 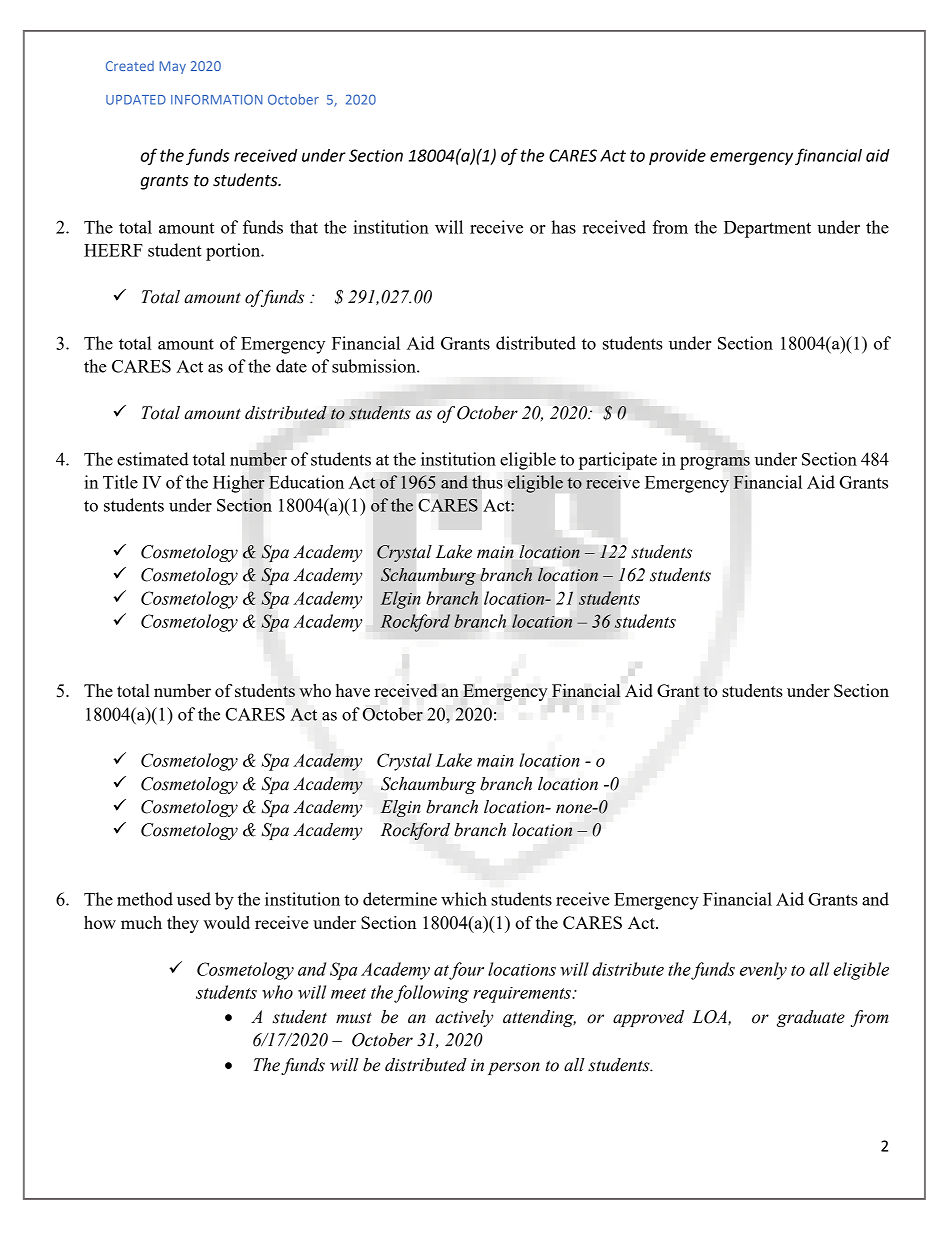 I want to click on evenly, so click(x=763, y=971).
